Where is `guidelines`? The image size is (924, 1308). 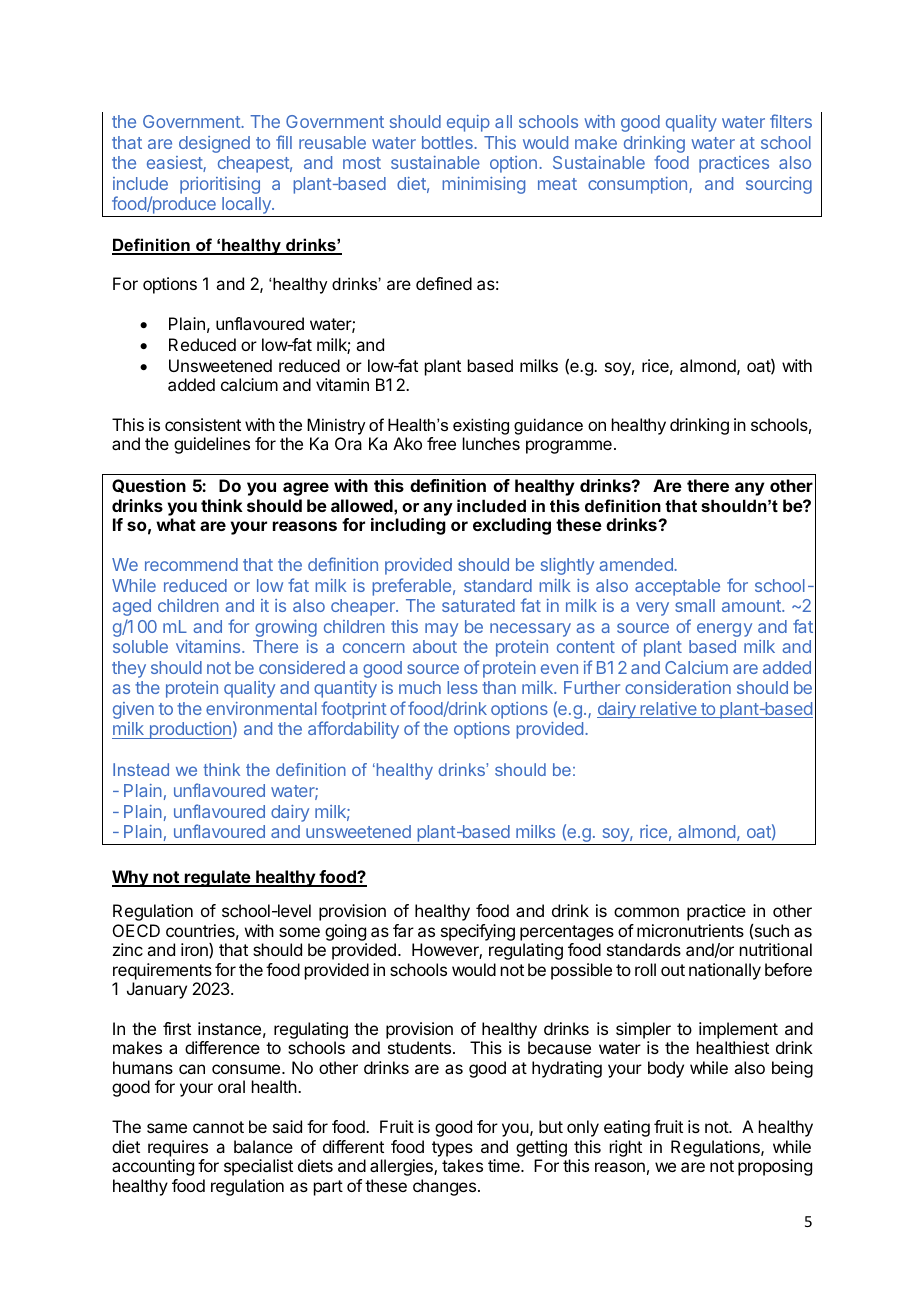
guidelines is located at coordinates (212, 445).
